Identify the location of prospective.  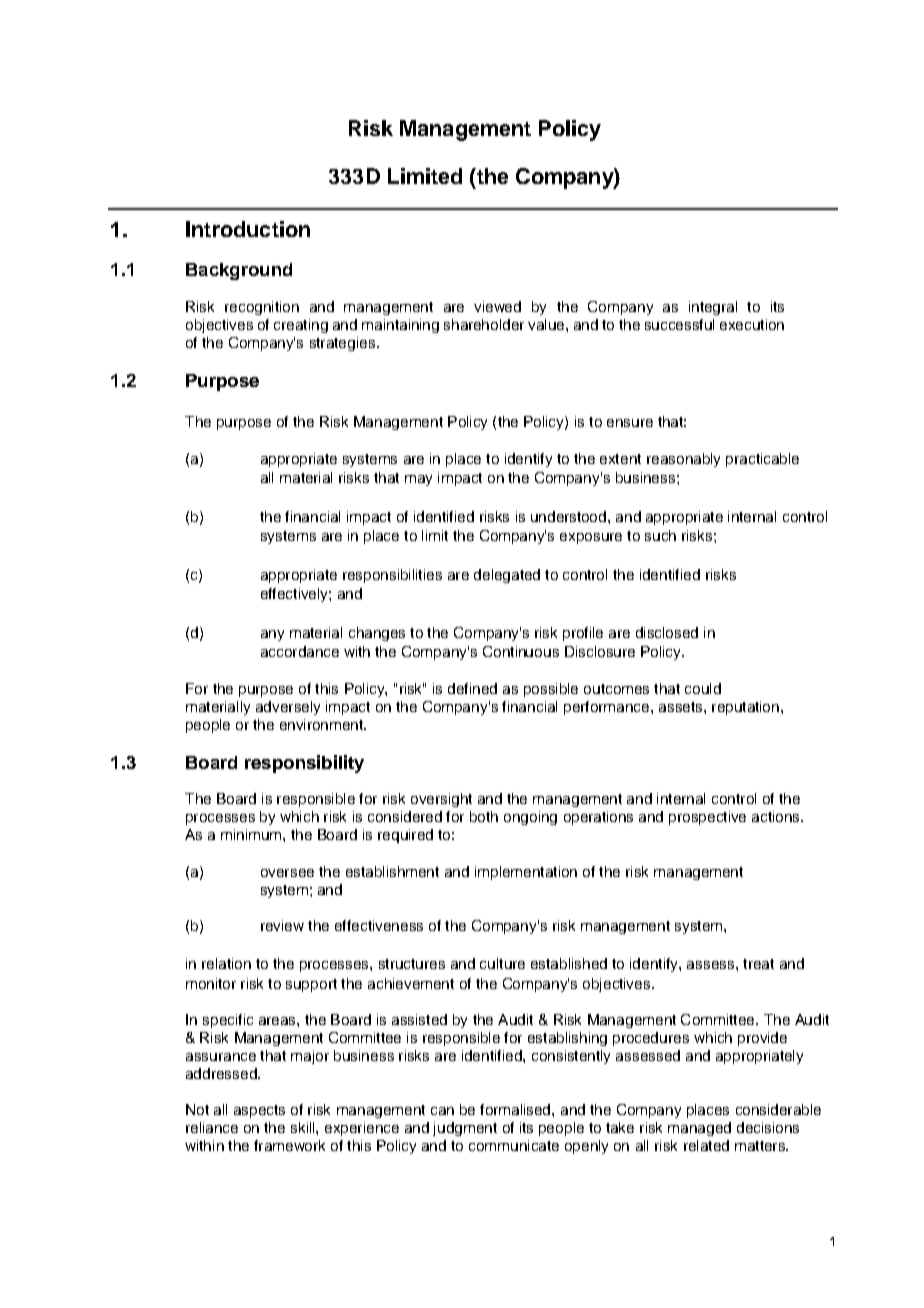
(707, 818).
